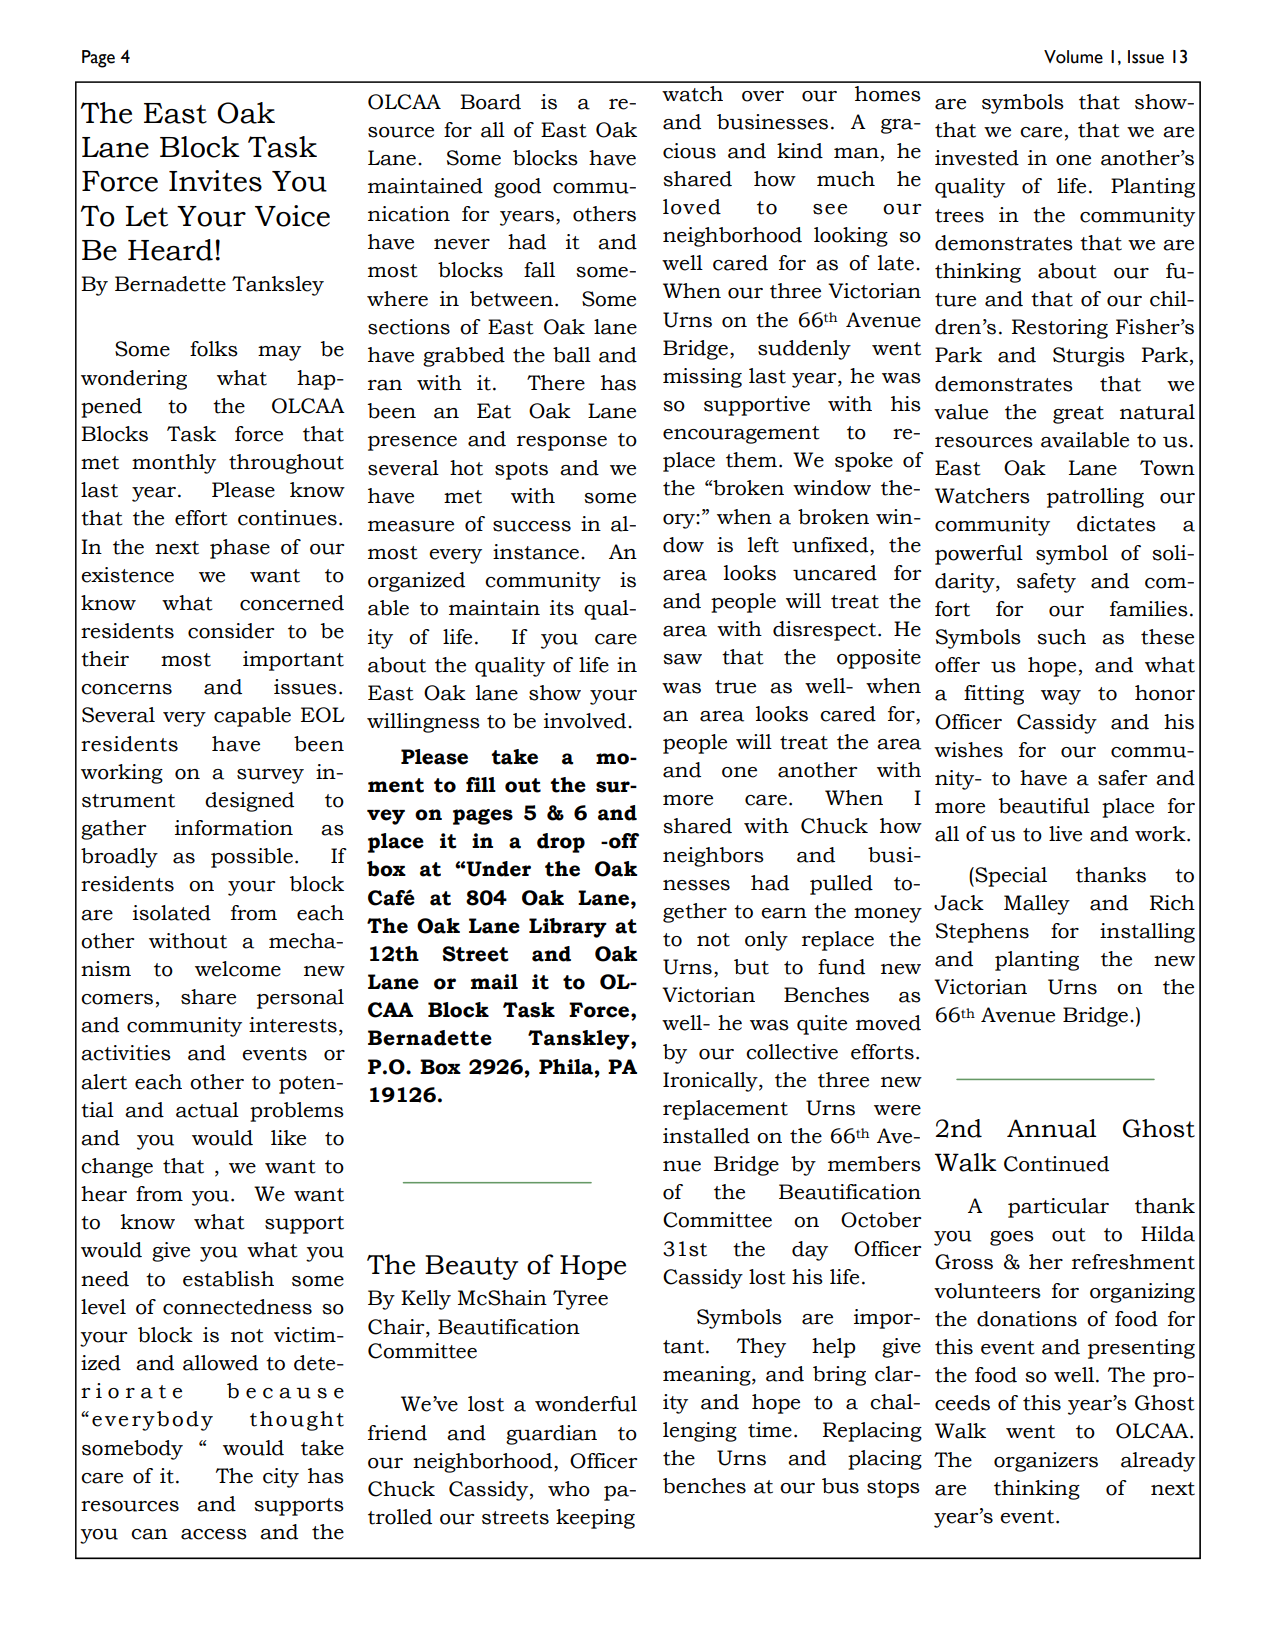 This page has width=1276, height=1652. What do you see at coordinates (561, 843) in the page?
I see `drop` at bounding box center [561, 843].
